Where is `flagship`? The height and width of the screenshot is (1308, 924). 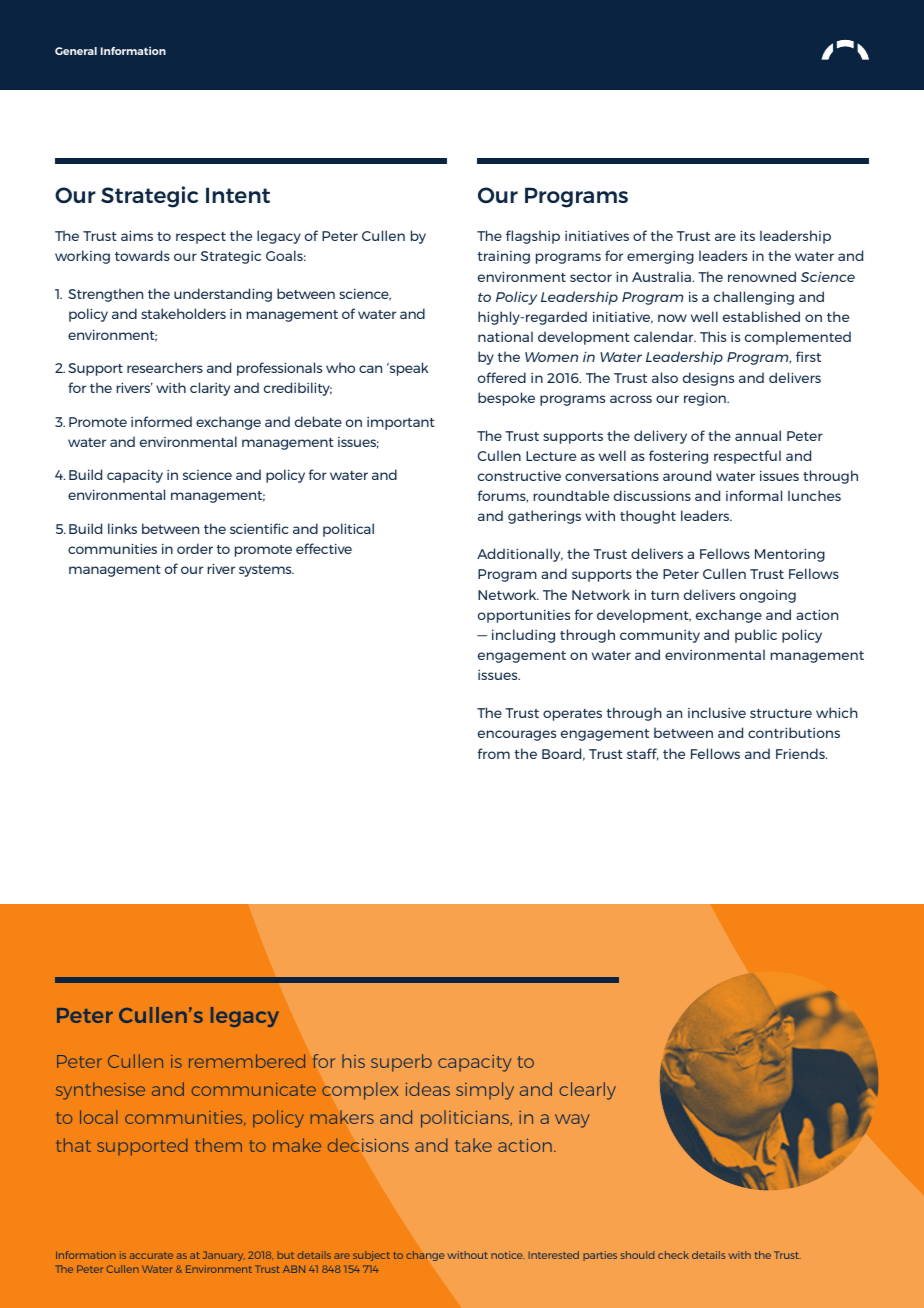
flagship is located at coordinates (533, 237).
